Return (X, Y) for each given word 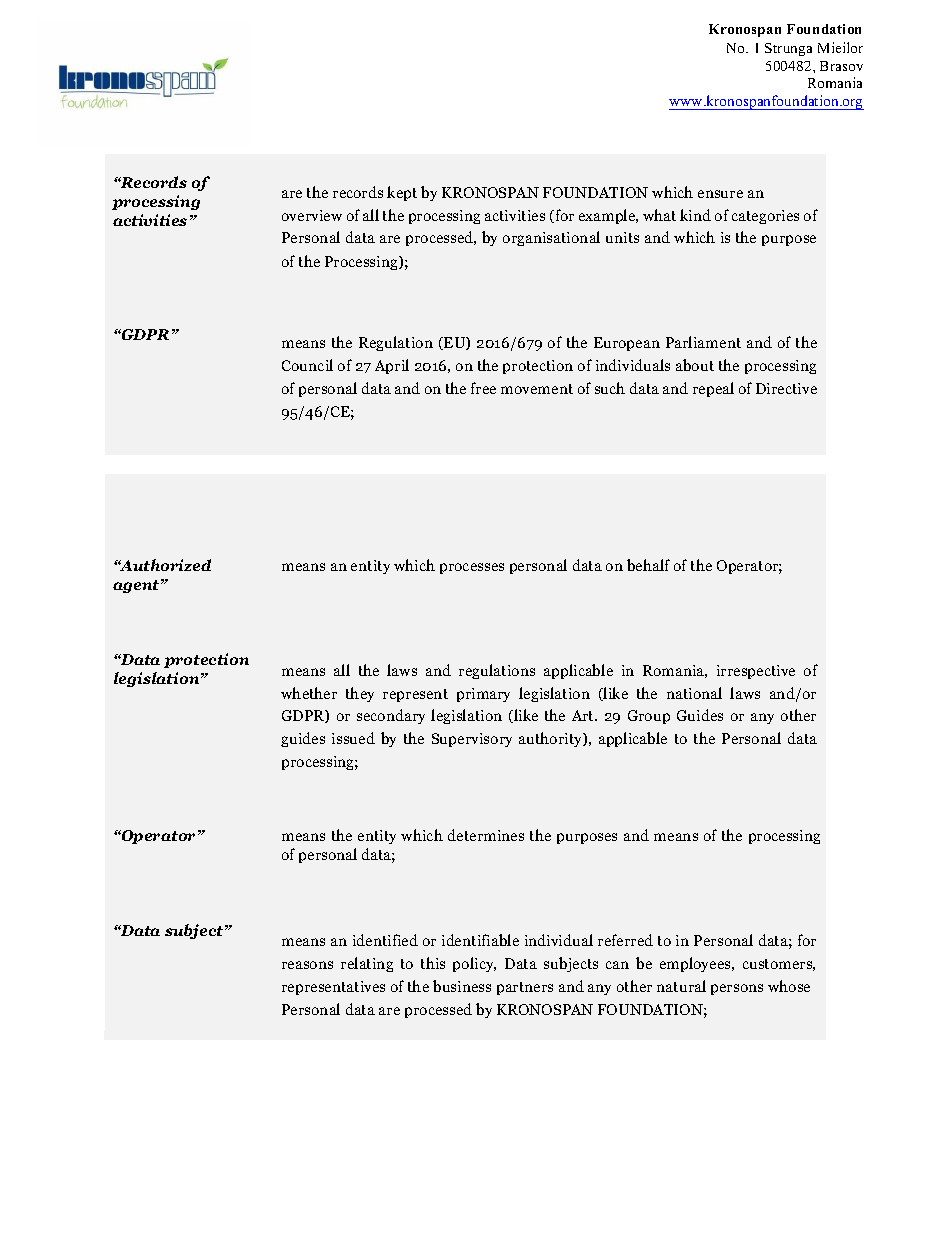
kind (695, 215)
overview (312, 215)
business (462, 986)
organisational (551, 238)
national (694, 693)
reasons (307, 965)
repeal (713, 389)
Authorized (164, 565)
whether (309, 693)
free (483, 388)
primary (483, 695)
